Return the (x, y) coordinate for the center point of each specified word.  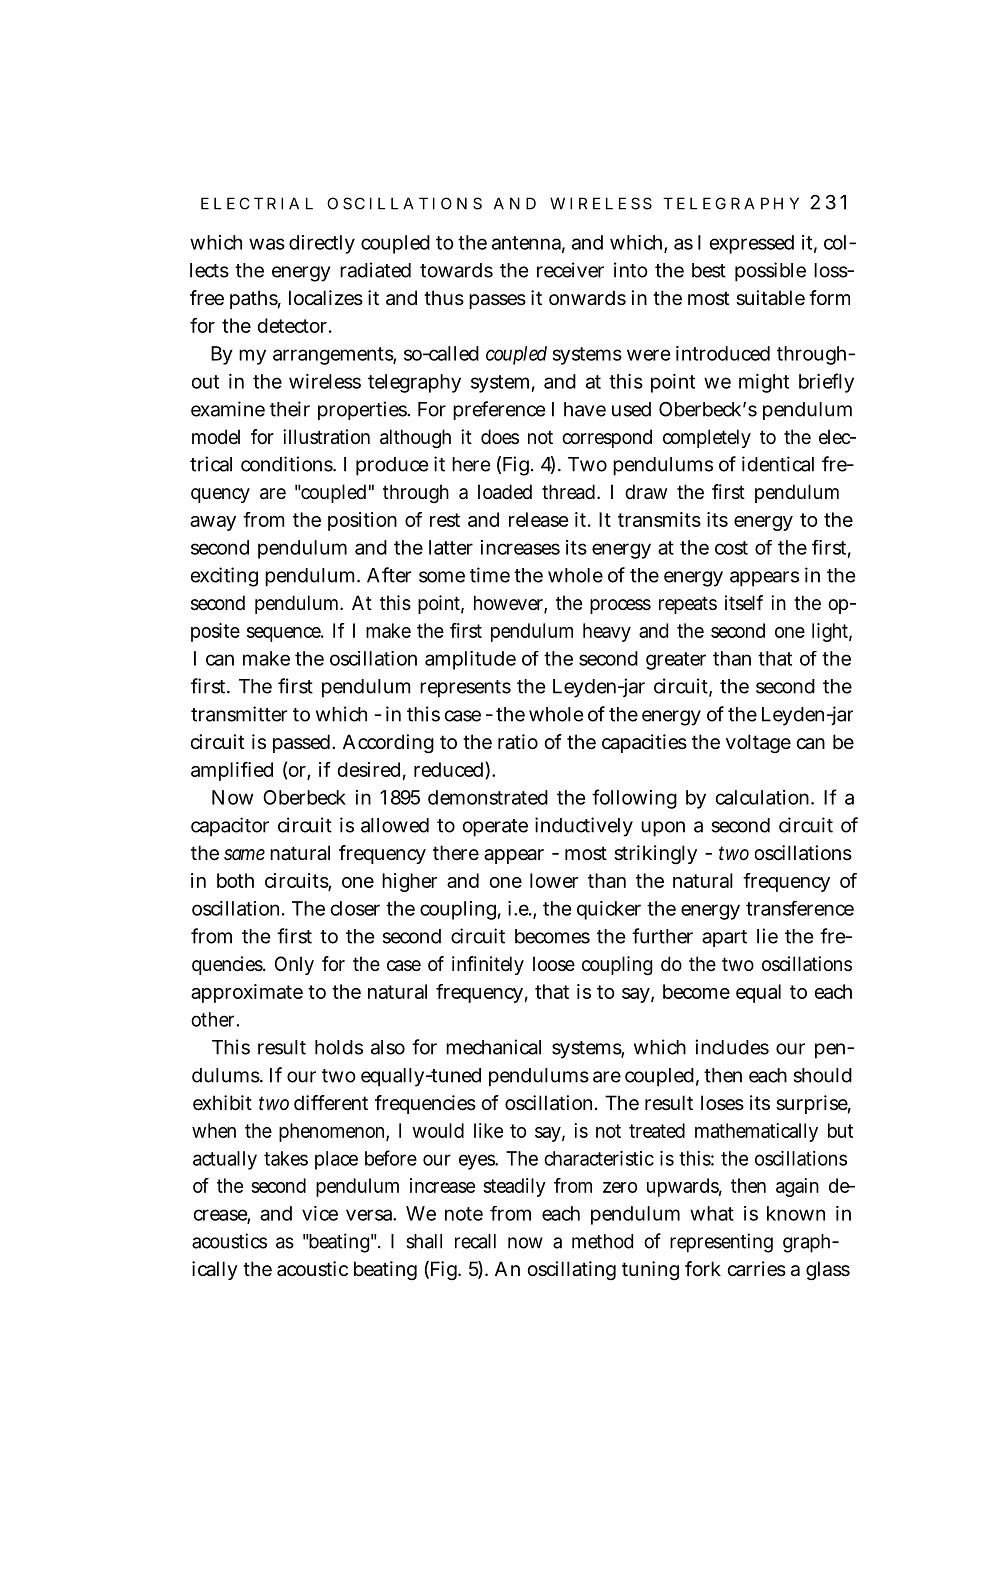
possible (770, 272)
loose (554, 963)
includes (732, 1047)
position (362, 521)
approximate (247, 993)
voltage (758, 744)
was (267, 244)
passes (497, 301)
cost (731, 548)
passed (301, 743)
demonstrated (488, 797)
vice (320, 1213)
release (539, 519)
